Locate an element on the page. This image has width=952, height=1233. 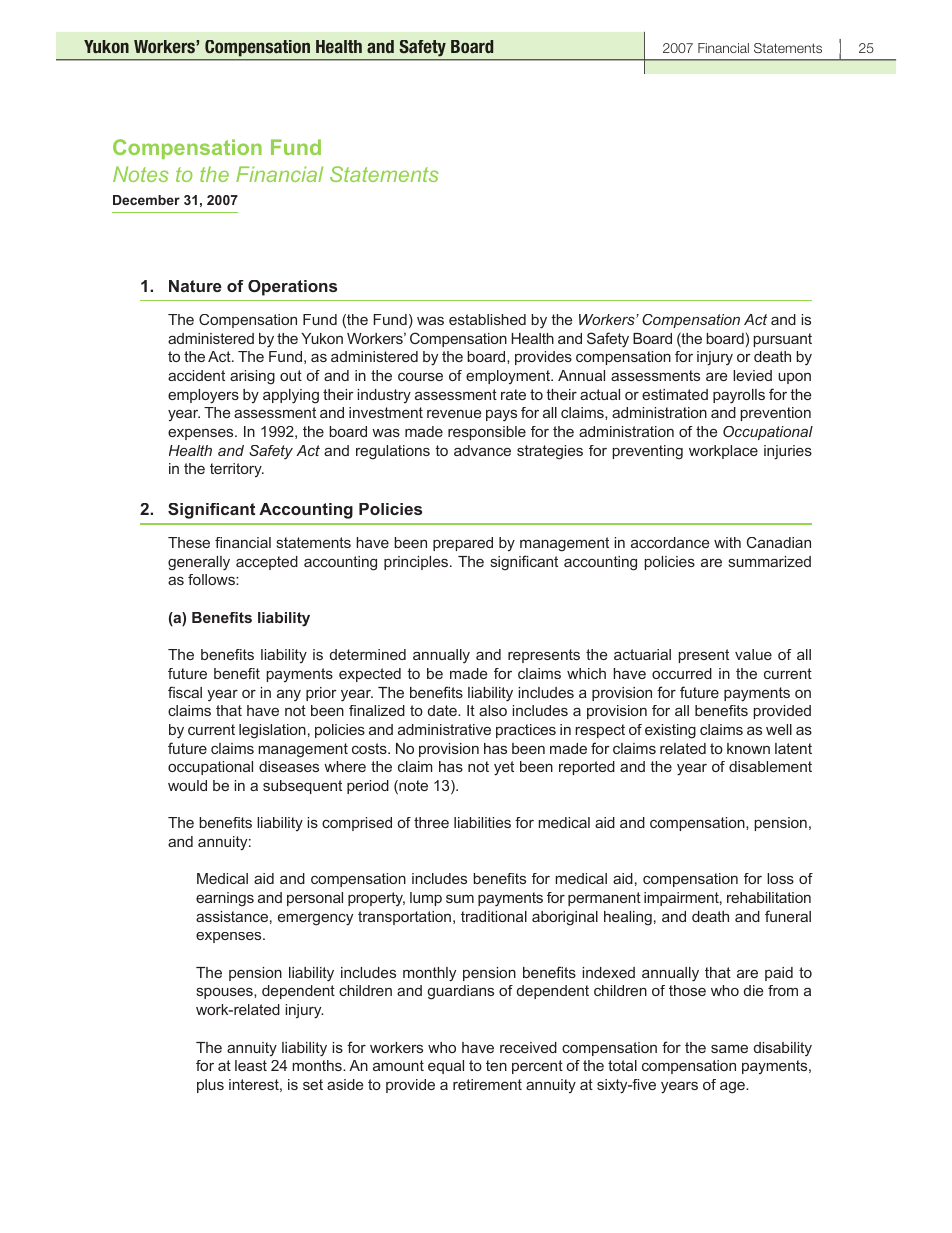
December is located at coordinates (146, 200).
